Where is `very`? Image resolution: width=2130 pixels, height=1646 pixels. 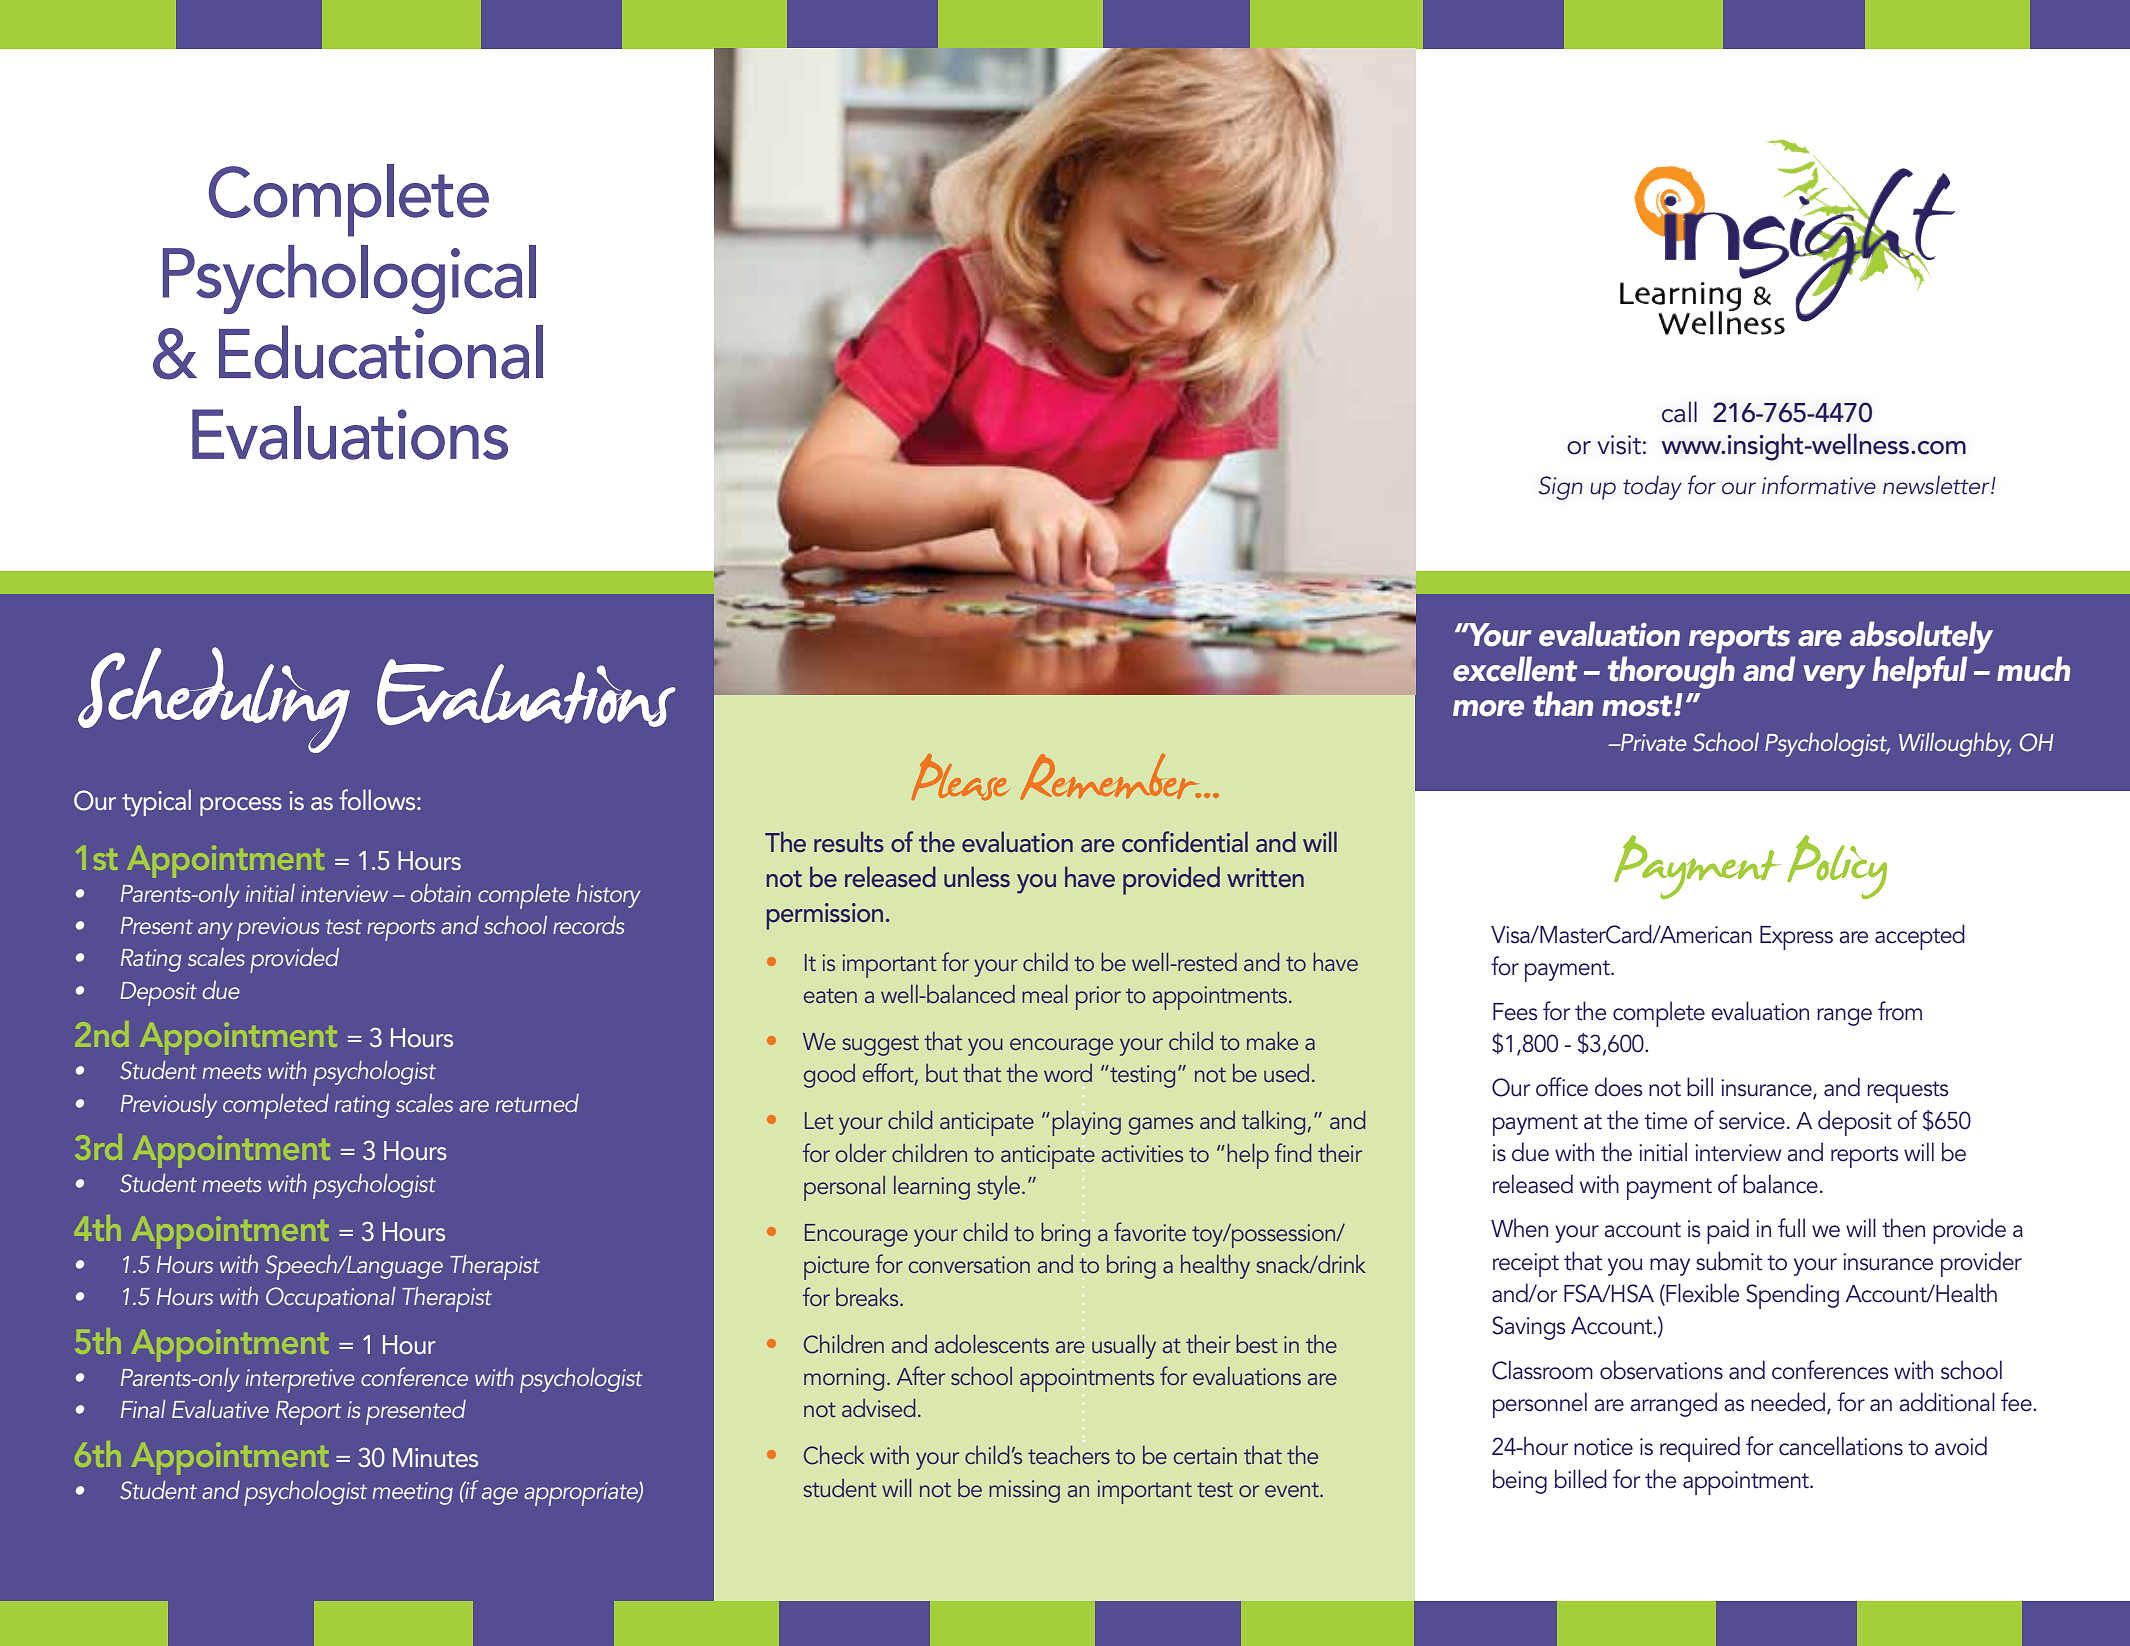
very is located at coordinates (1834, 677).
